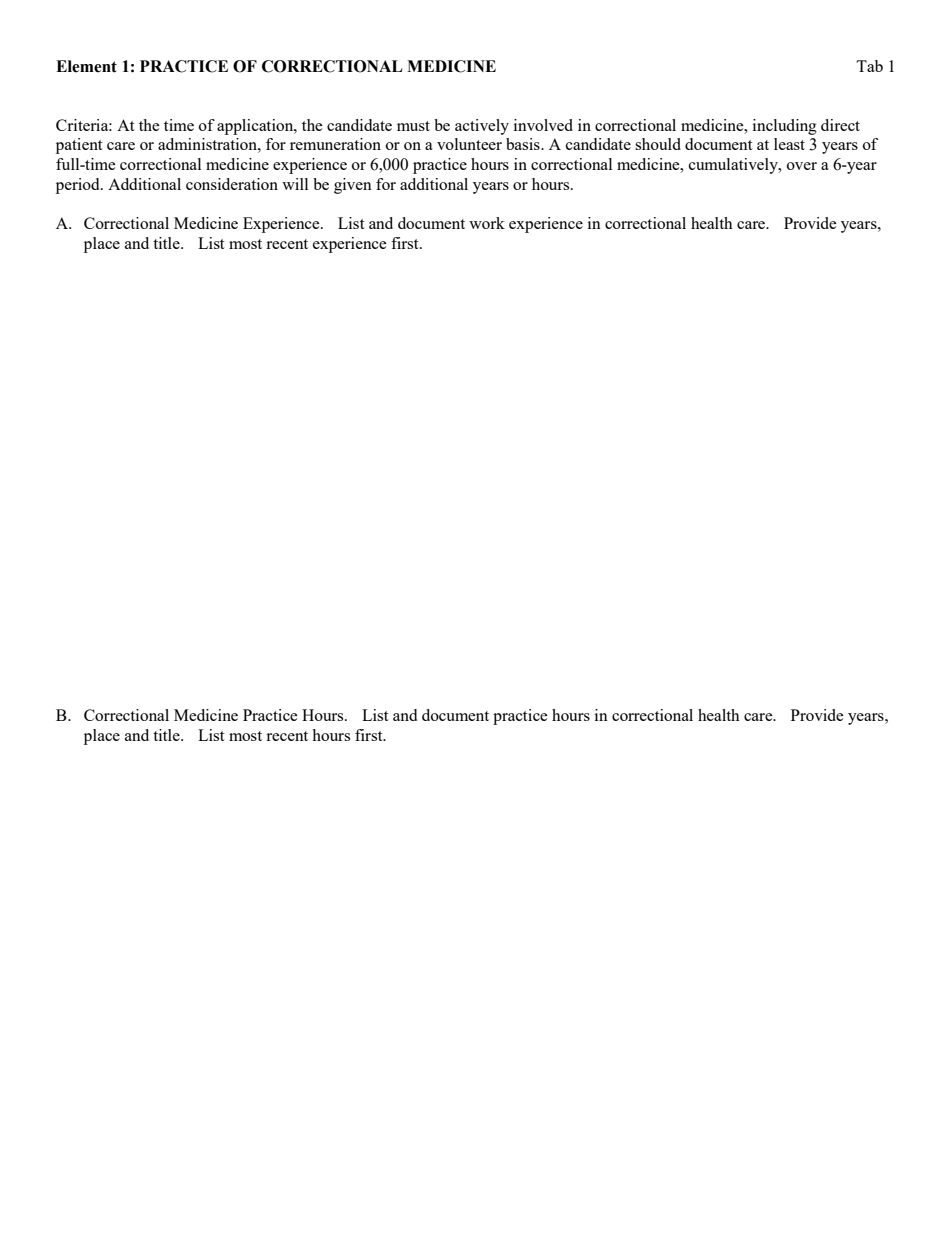 The height and width of the image is (1233, 952). Describe the element at coordinates (869, 66) in the image. I see `Tab` at that location.
